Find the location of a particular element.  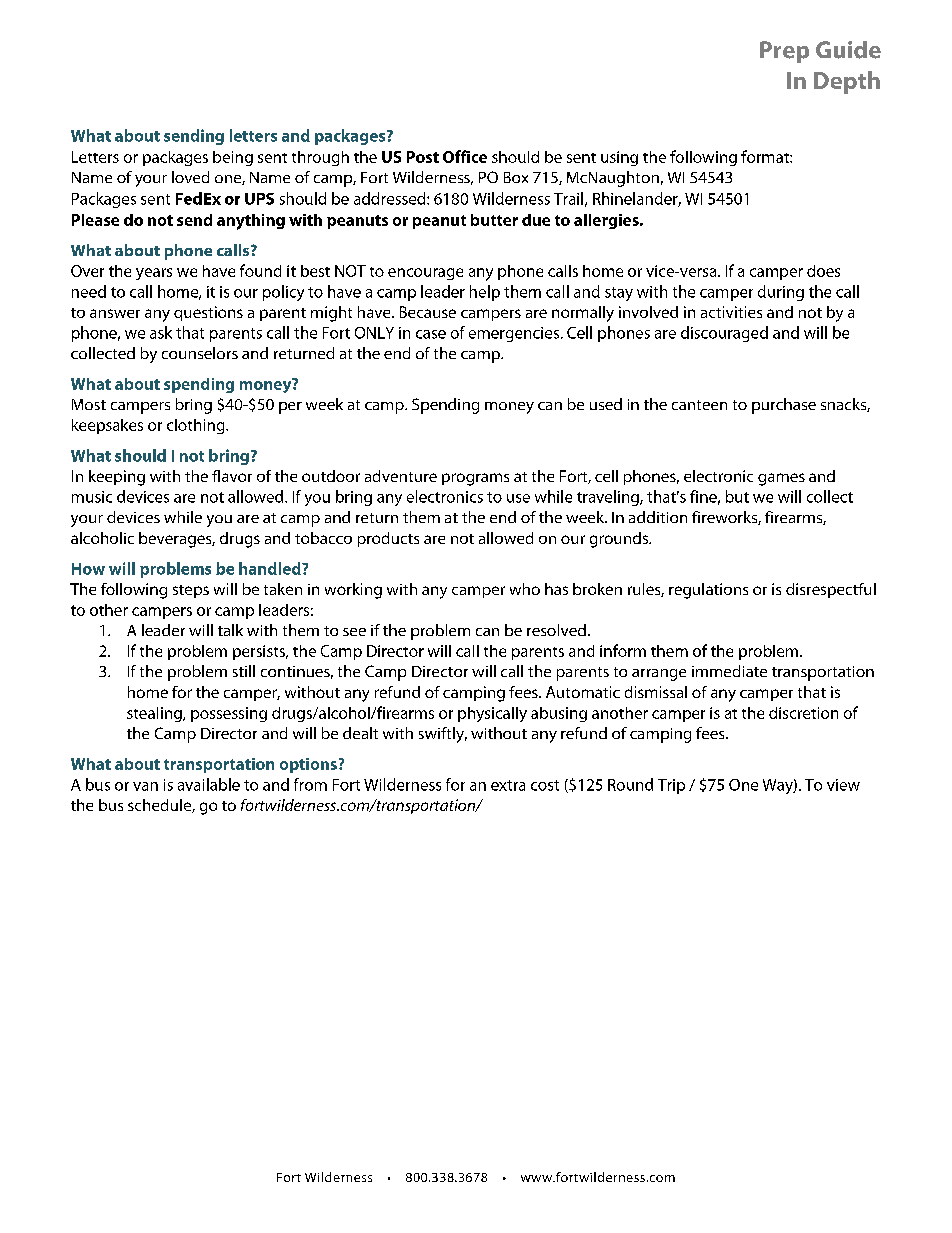

flavor is located at coordinates (232, 476).
